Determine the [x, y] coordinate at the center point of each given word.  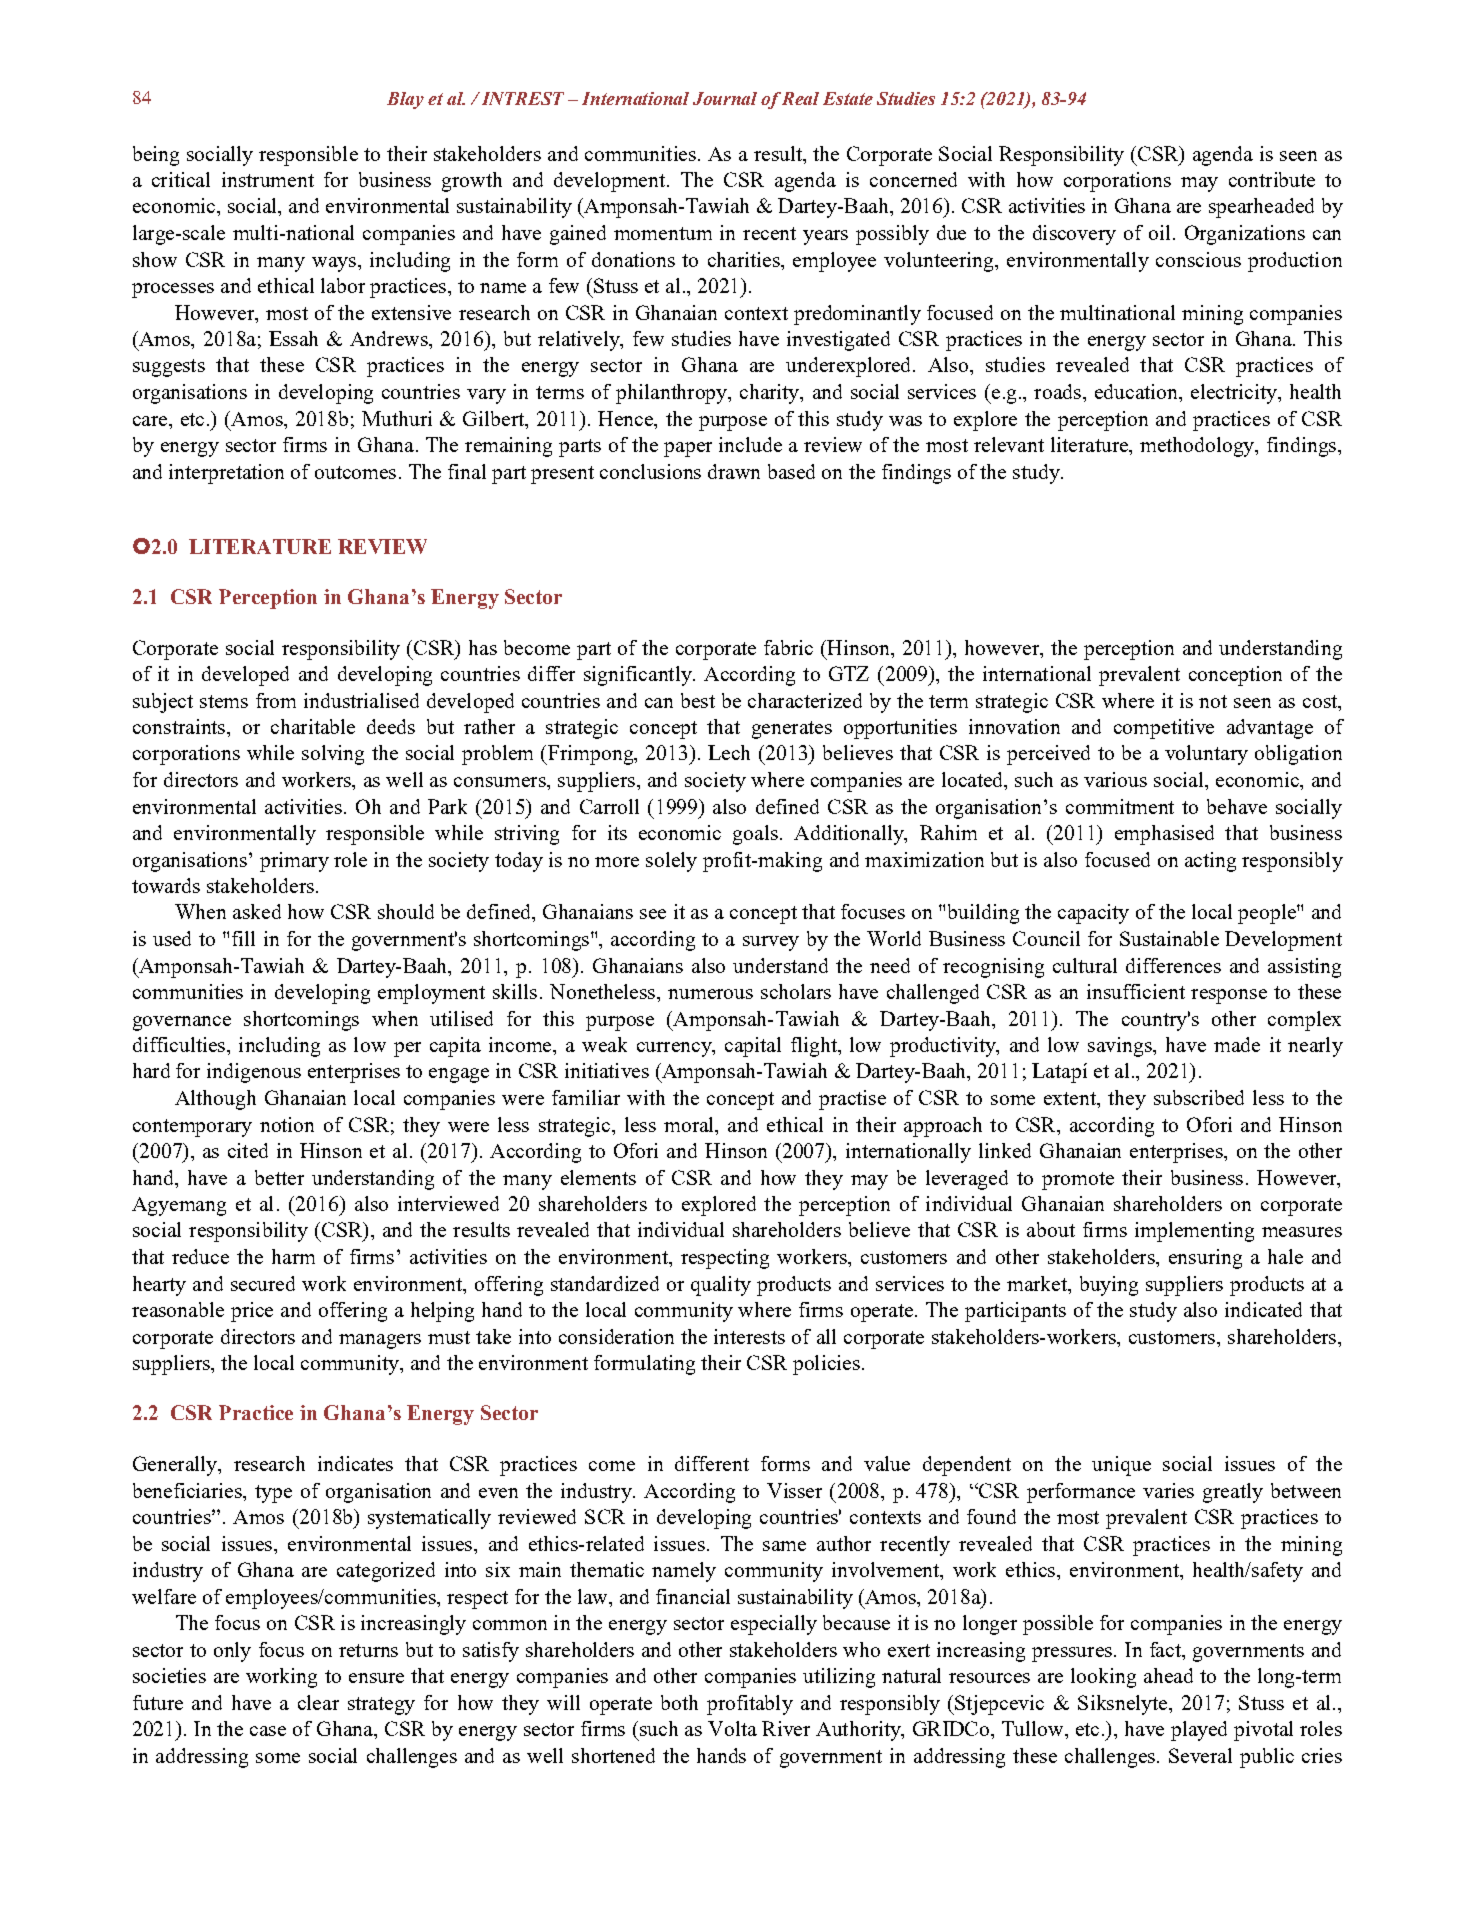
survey [771, 943]
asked [257, 911]
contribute [1272, 179]
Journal [725, 98]
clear [318, 1702]
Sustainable [1169, 938]
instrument [268, 179]
